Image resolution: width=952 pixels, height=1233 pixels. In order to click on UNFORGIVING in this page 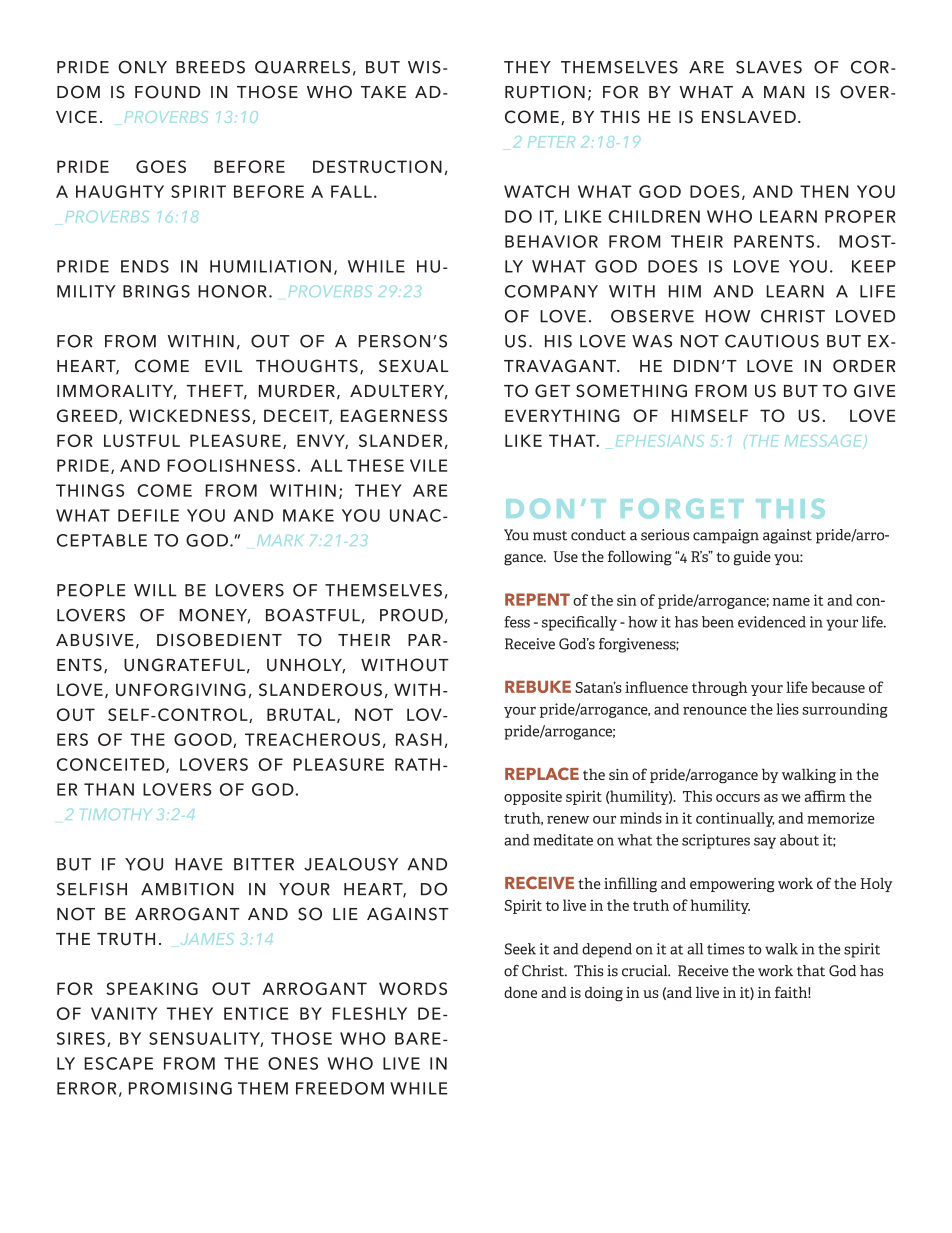, I will do `click(181, 689)`.
